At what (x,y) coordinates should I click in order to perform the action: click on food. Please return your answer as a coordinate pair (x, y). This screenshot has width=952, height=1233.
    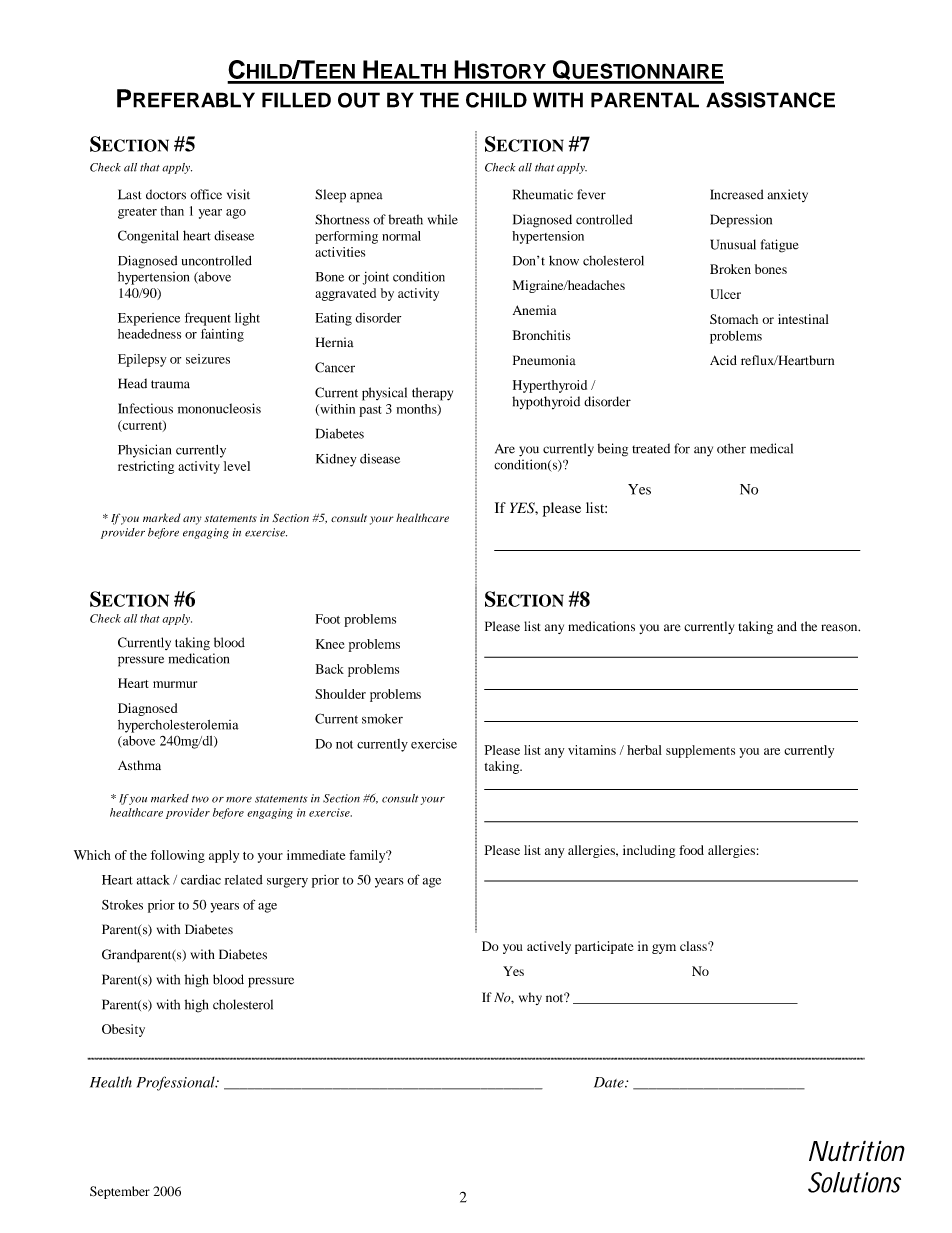
    Looking at the image, I should click on (691, 850).
